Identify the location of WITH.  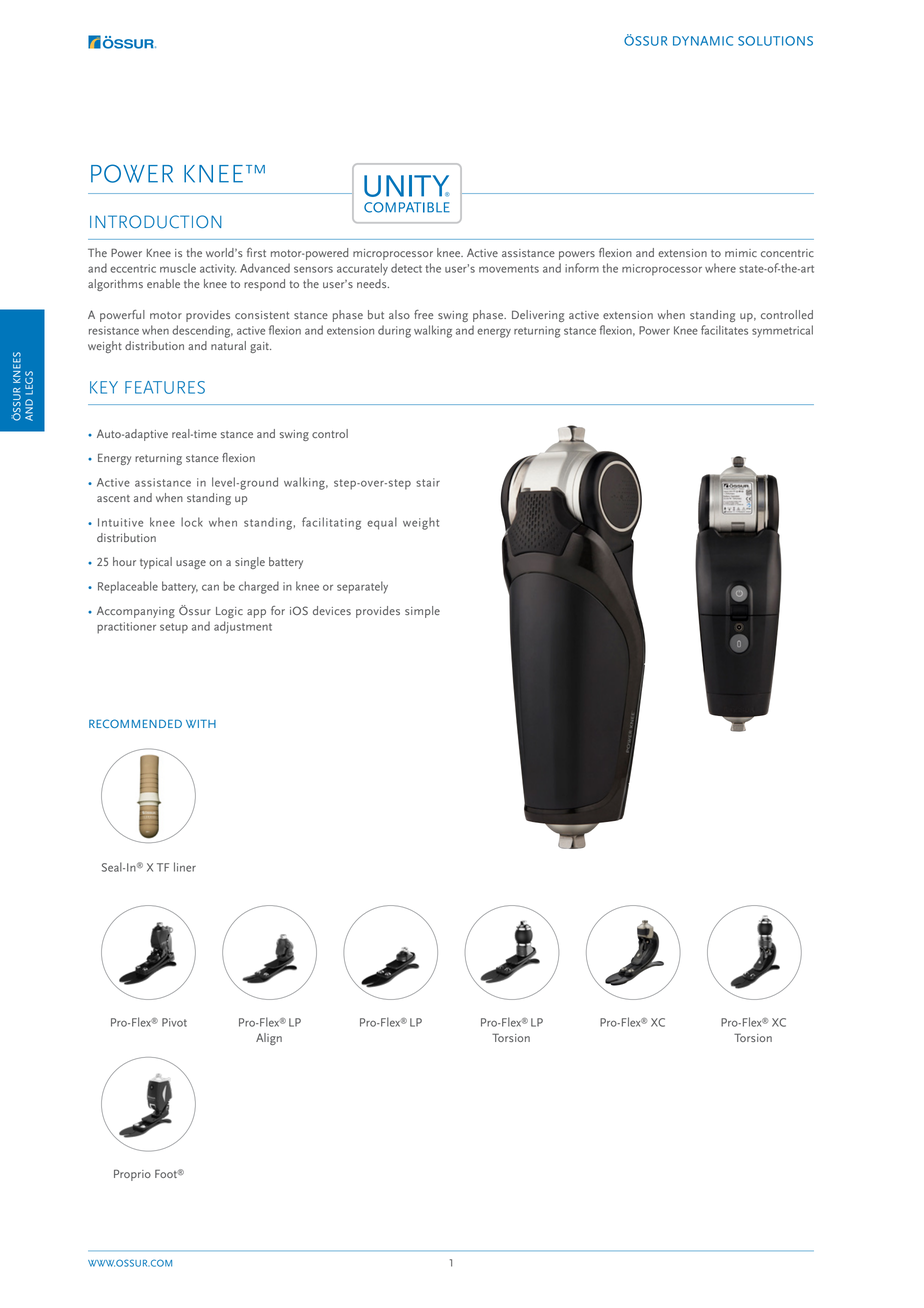
(201, 723).
